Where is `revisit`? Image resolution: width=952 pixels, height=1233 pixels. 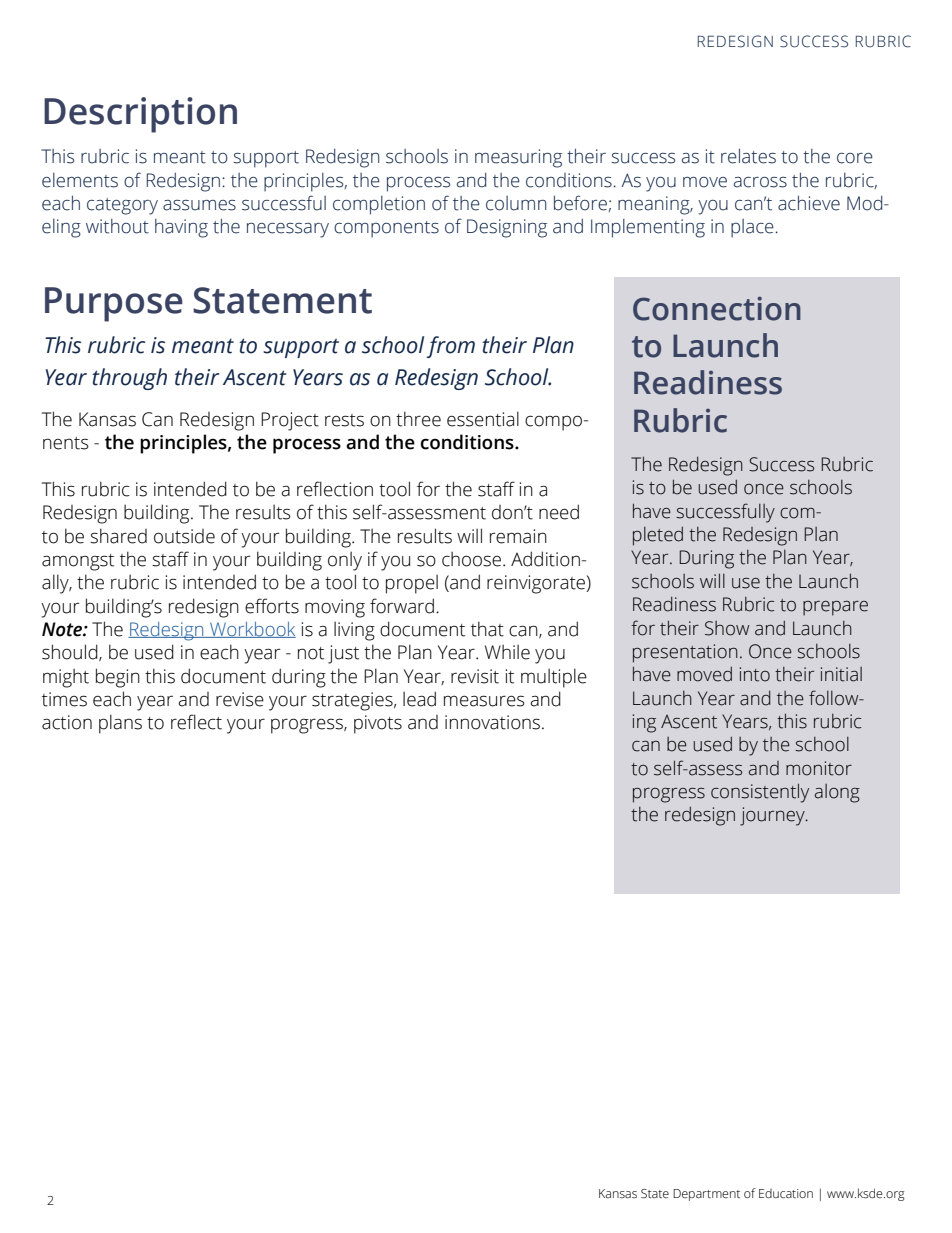 revisit is located at coordinates (475, 676).
